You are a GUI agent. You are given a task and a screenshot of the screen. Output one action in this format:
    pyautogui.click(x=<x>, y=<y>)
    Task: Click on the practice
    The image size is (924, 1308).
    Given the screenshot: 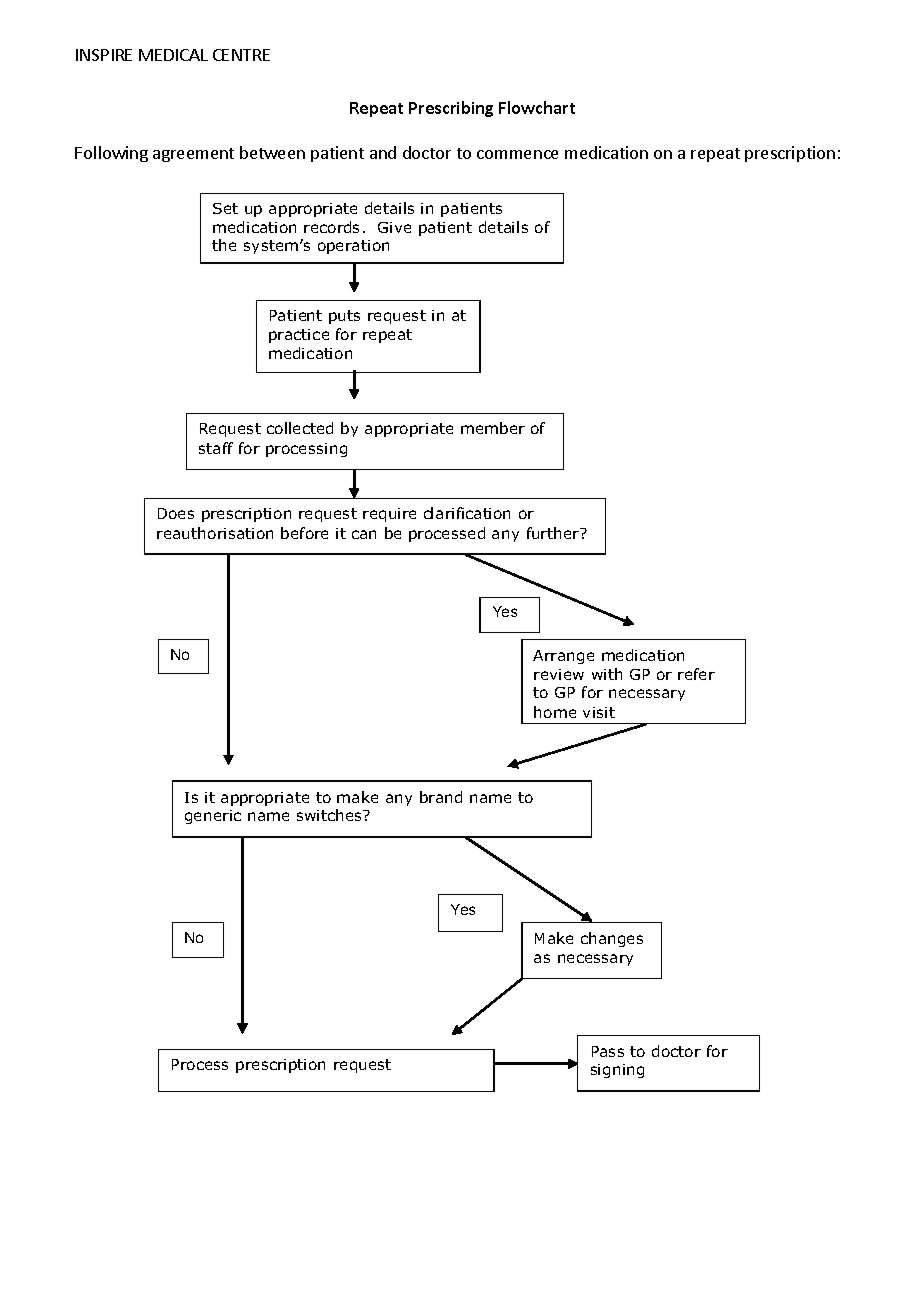 What is the action you would take?
    pyautogui.click(x=299, y=336)
